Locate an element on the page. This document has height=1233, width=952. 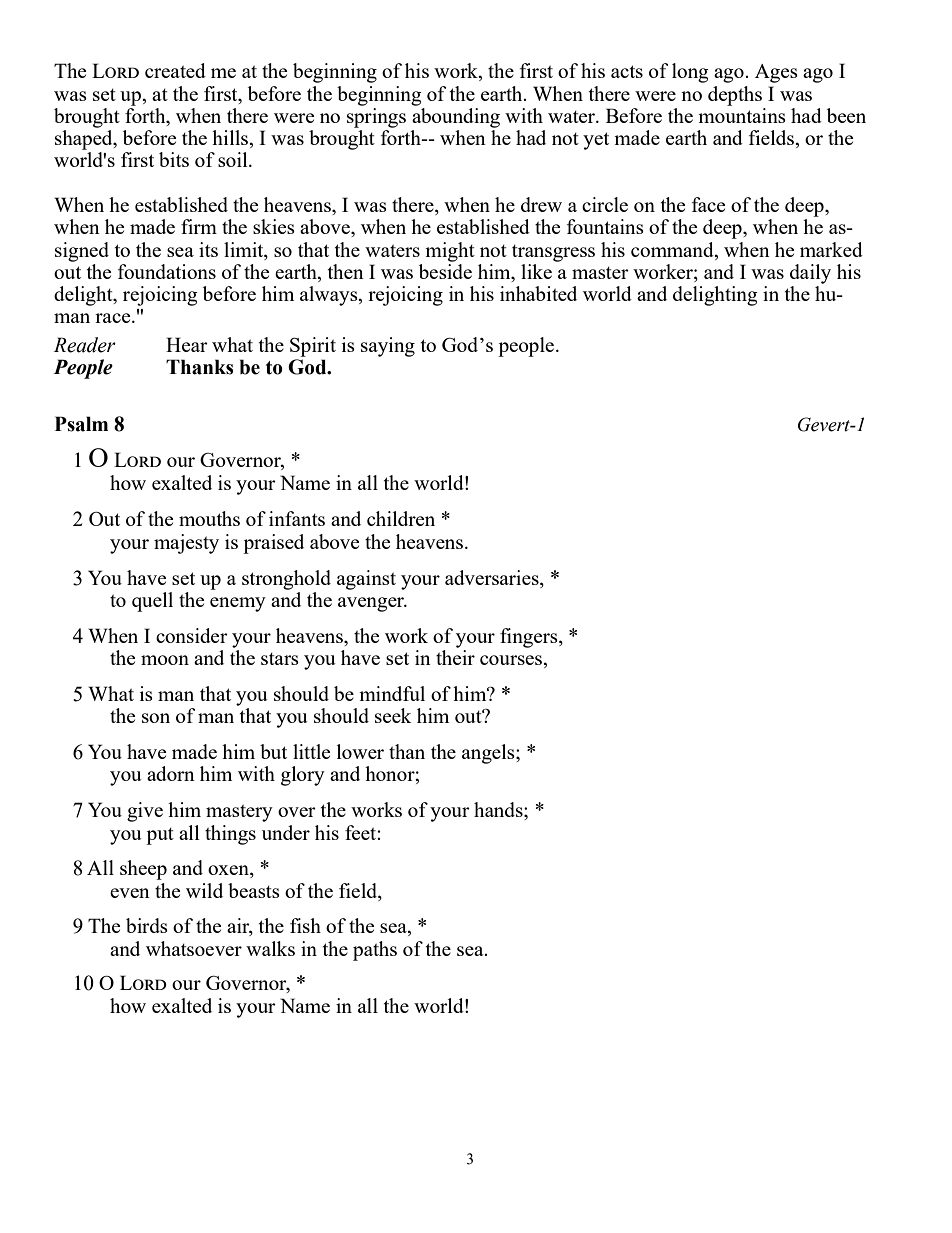
abounding is located at coordinates (456, 118).
